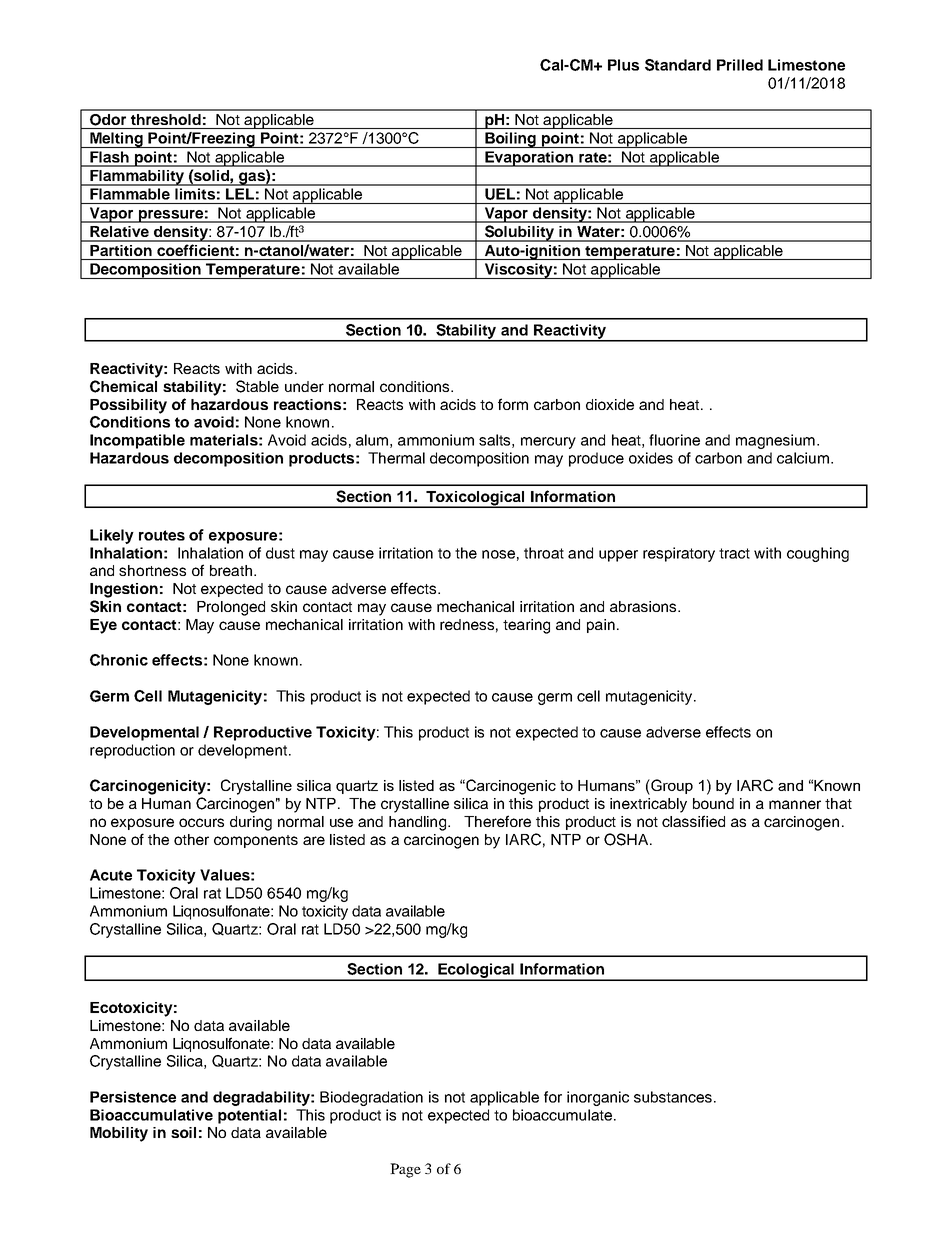  I want to click on Therefore, so click(497, 821).
